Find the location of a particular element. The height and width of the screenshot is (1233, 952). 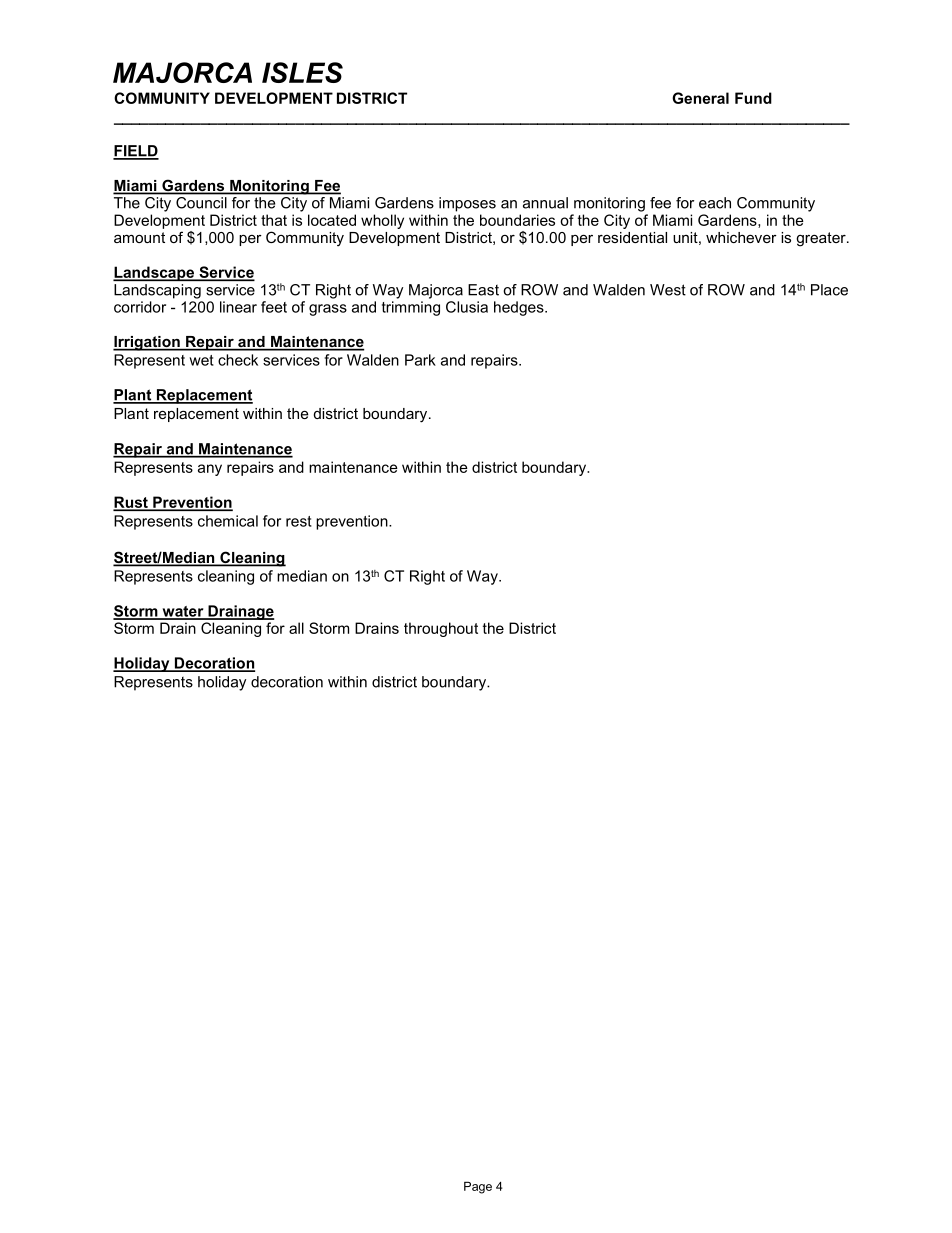

throughout is located at coordinates (441, 629).
